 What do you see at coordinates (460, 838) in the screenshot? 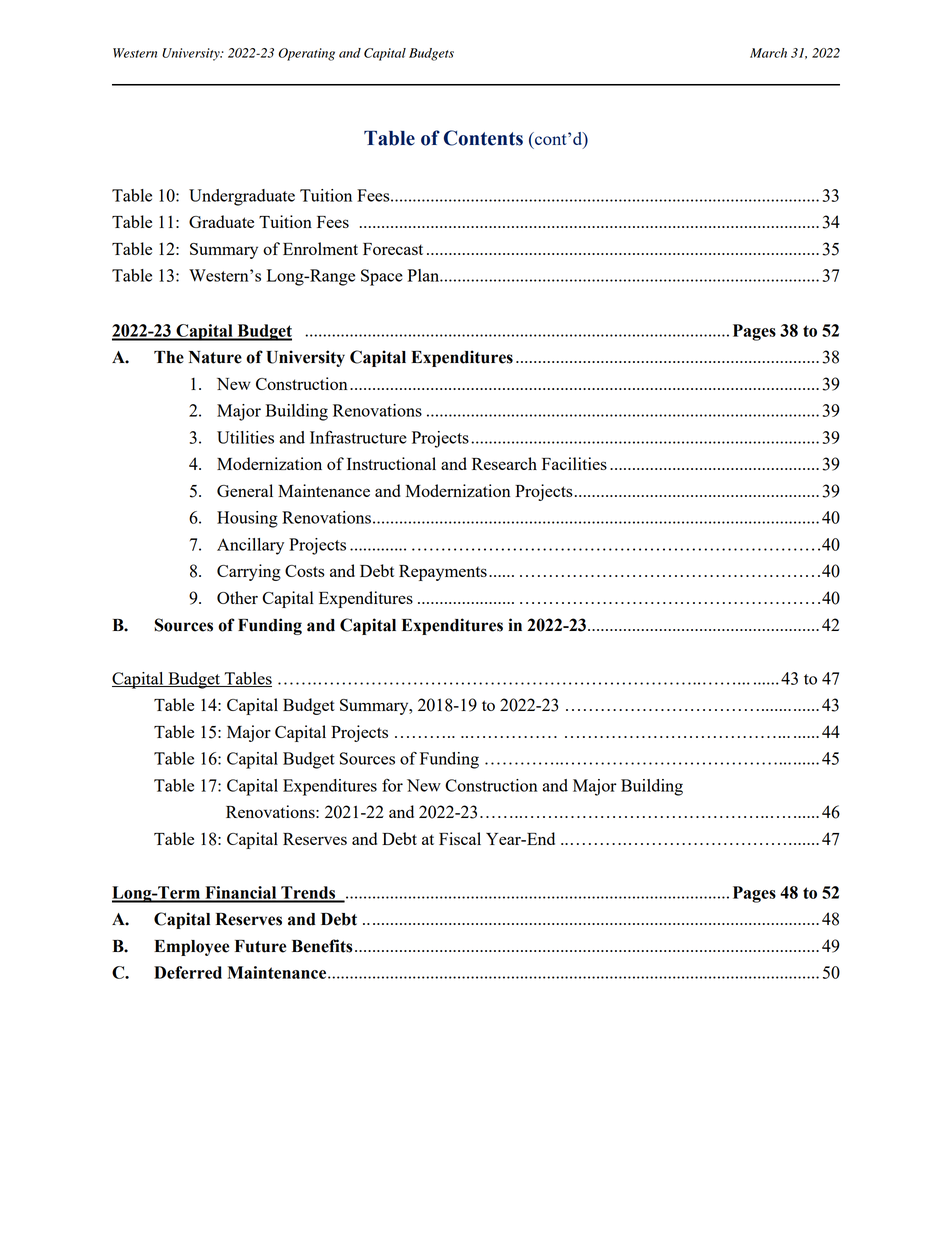
I see `Fiscal` at bounding box center [460, 838].
